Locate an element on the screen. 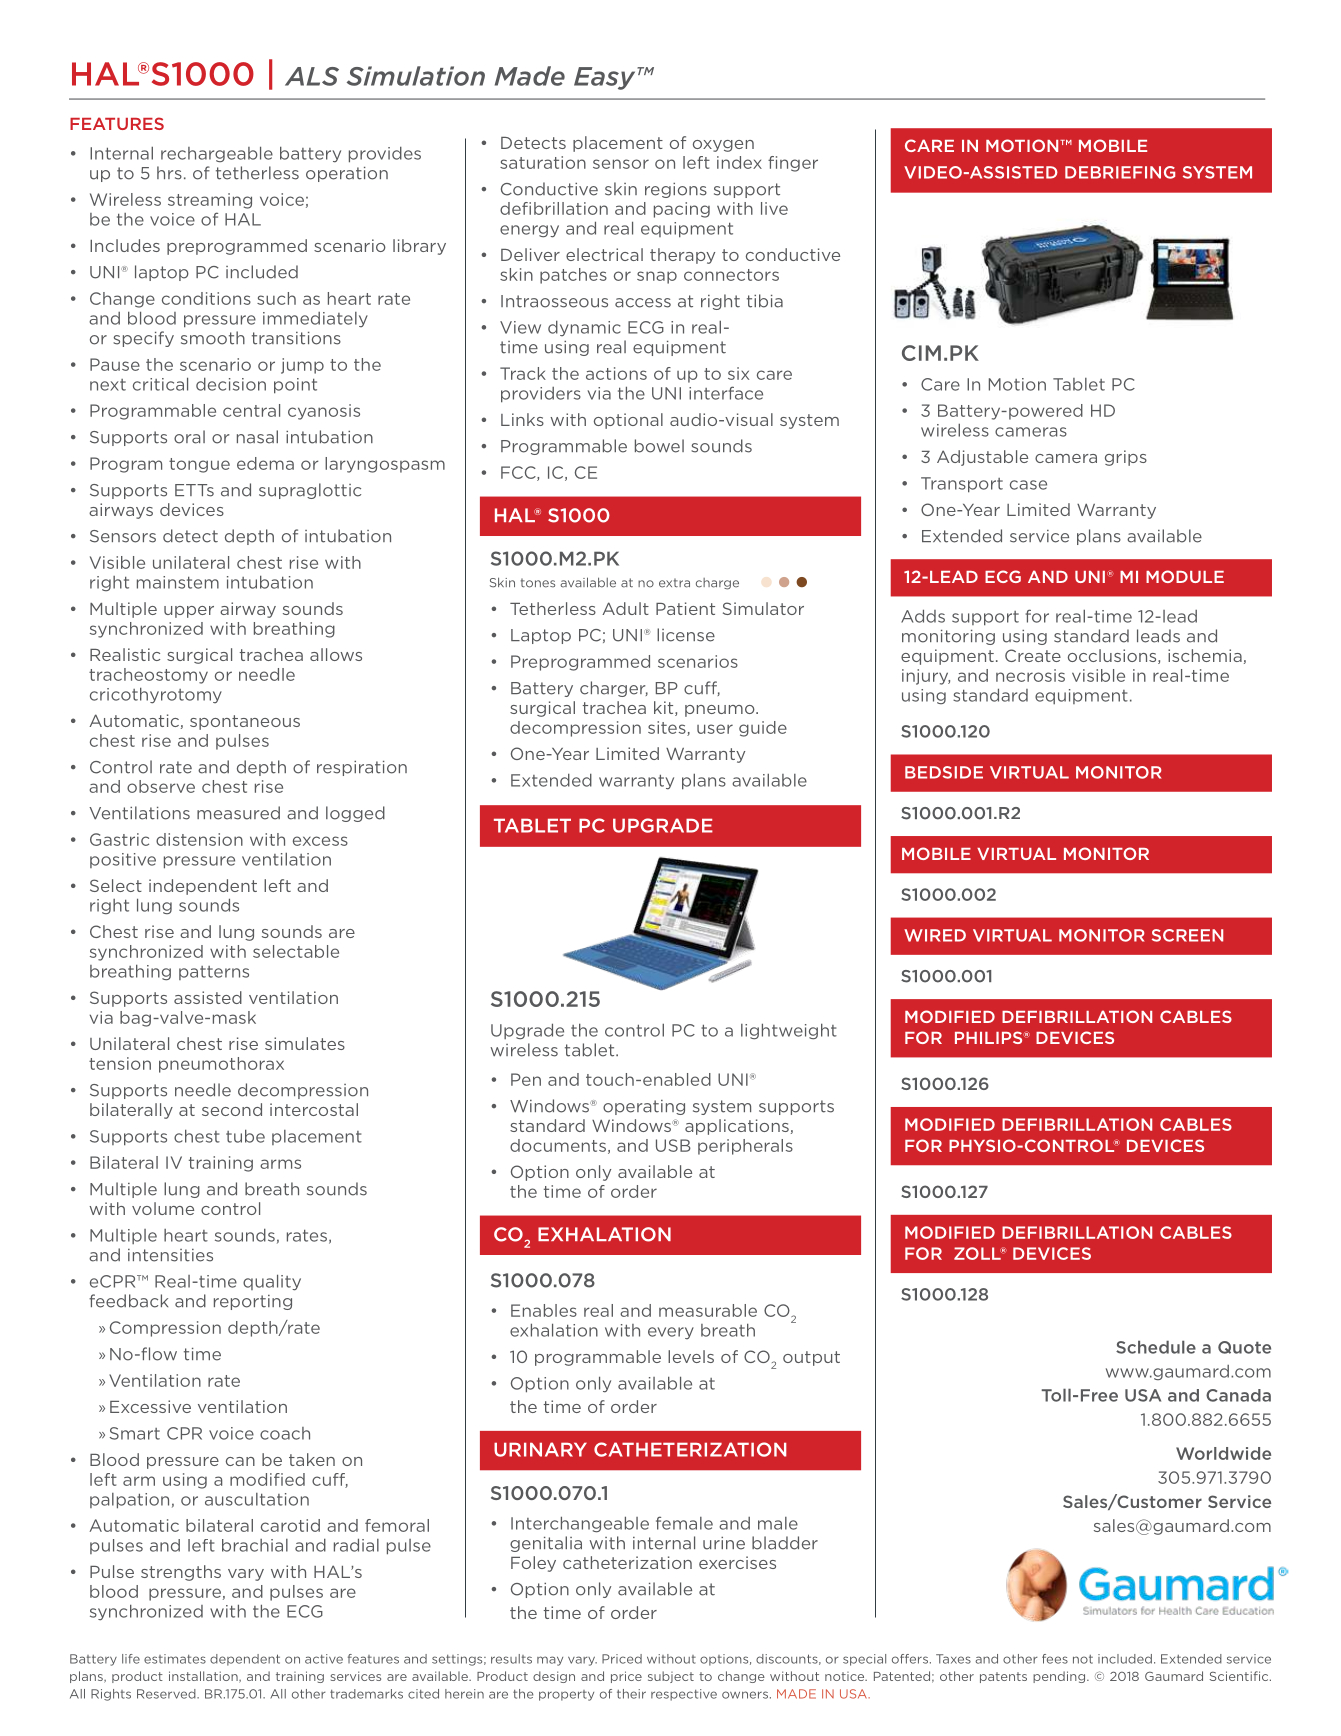 The height and width of the screenshot is (1736, 1341). edema is located at coordinates (265, 463).
